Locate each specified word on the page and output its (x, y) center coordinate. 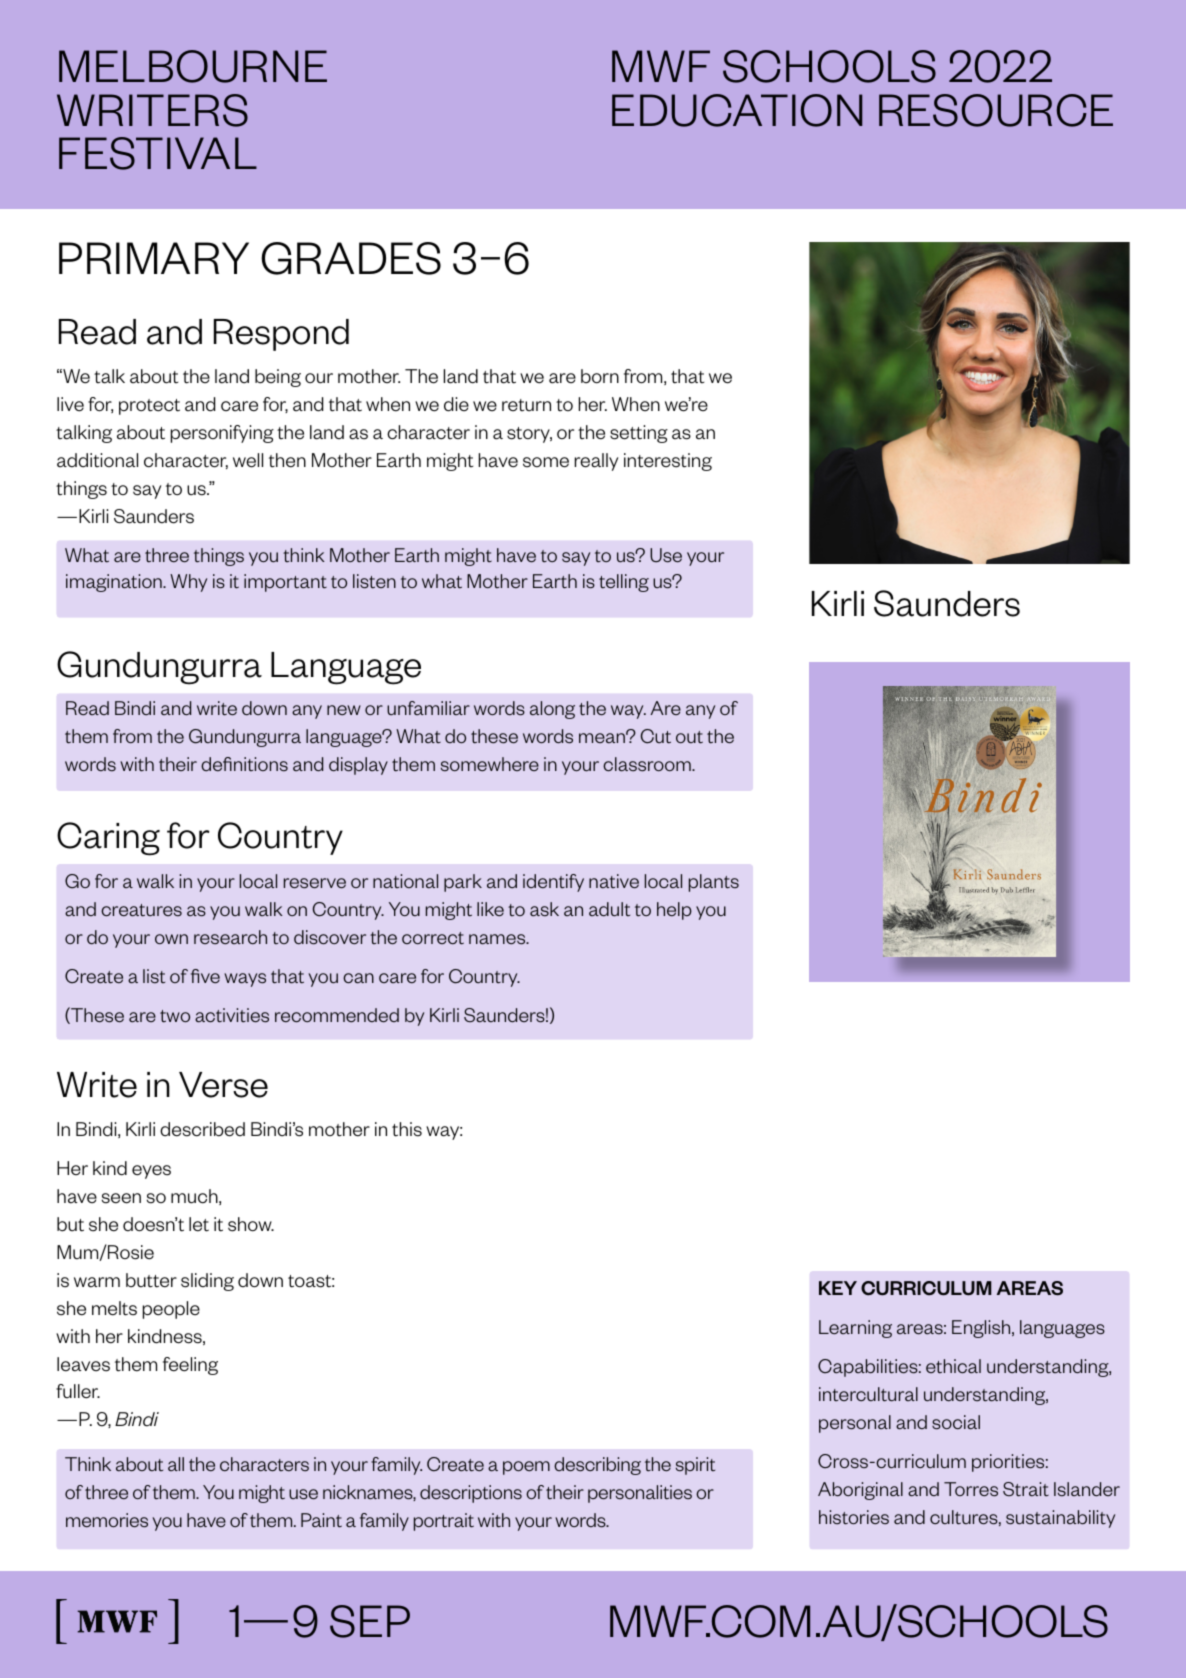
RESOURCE (996, 110)
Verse (223, 1085)
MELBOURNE (193, 66)
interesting (668, 462)
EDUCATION (737, 110)
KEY (838, 1288)
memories (107, 1520)
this (407, 1129)
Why (188, 583)
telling (624, 583)
